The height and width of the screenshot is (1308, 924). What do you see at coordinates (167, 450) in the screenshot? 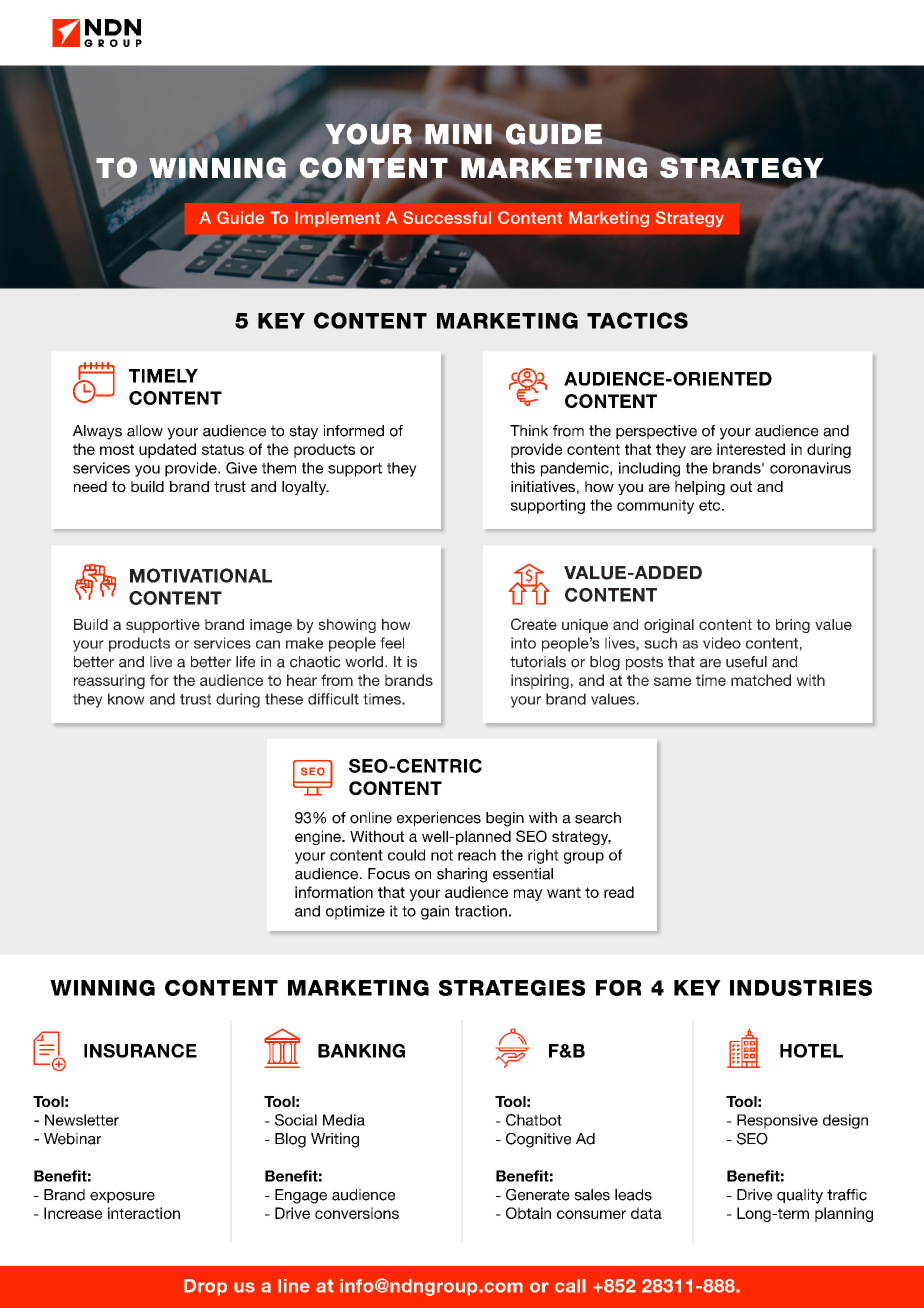
I see `updated` at bounding box center [167, 450].
